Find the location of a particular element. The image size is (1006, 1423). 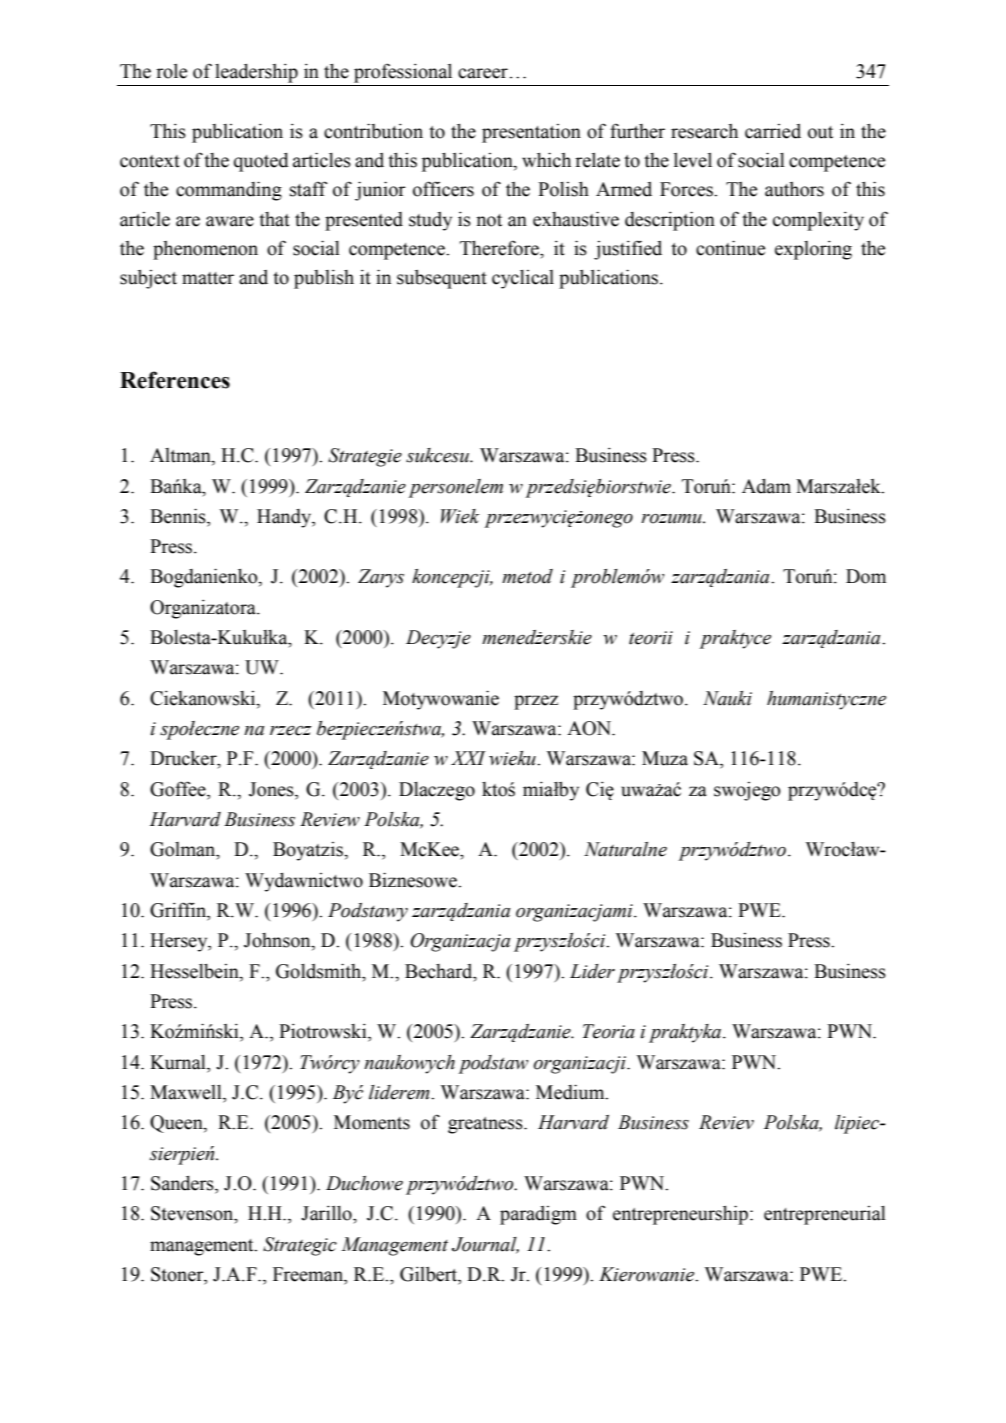

Sanders is located at coordinates (183, 1183).
